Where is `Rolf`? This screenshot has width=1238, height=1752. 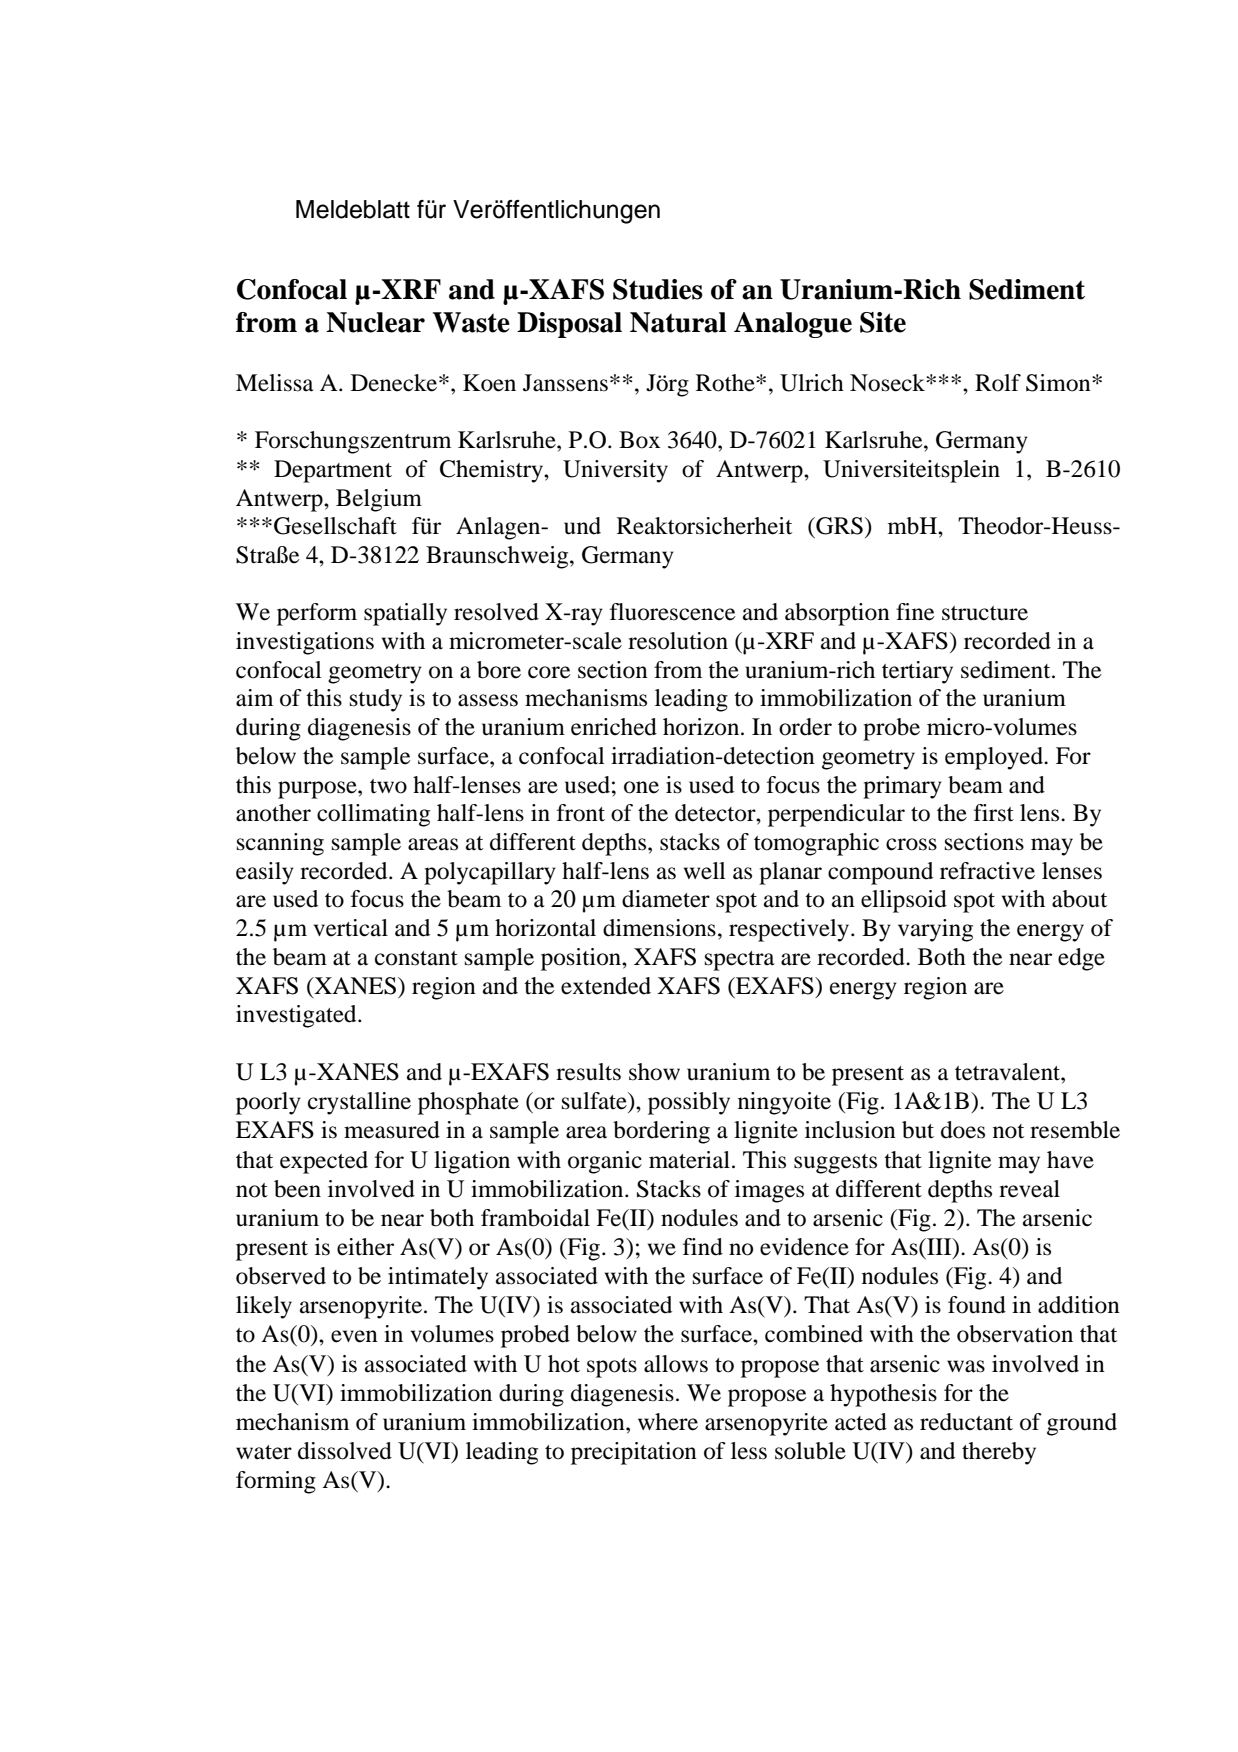 Rolf is located at coordinates (998, 383).
